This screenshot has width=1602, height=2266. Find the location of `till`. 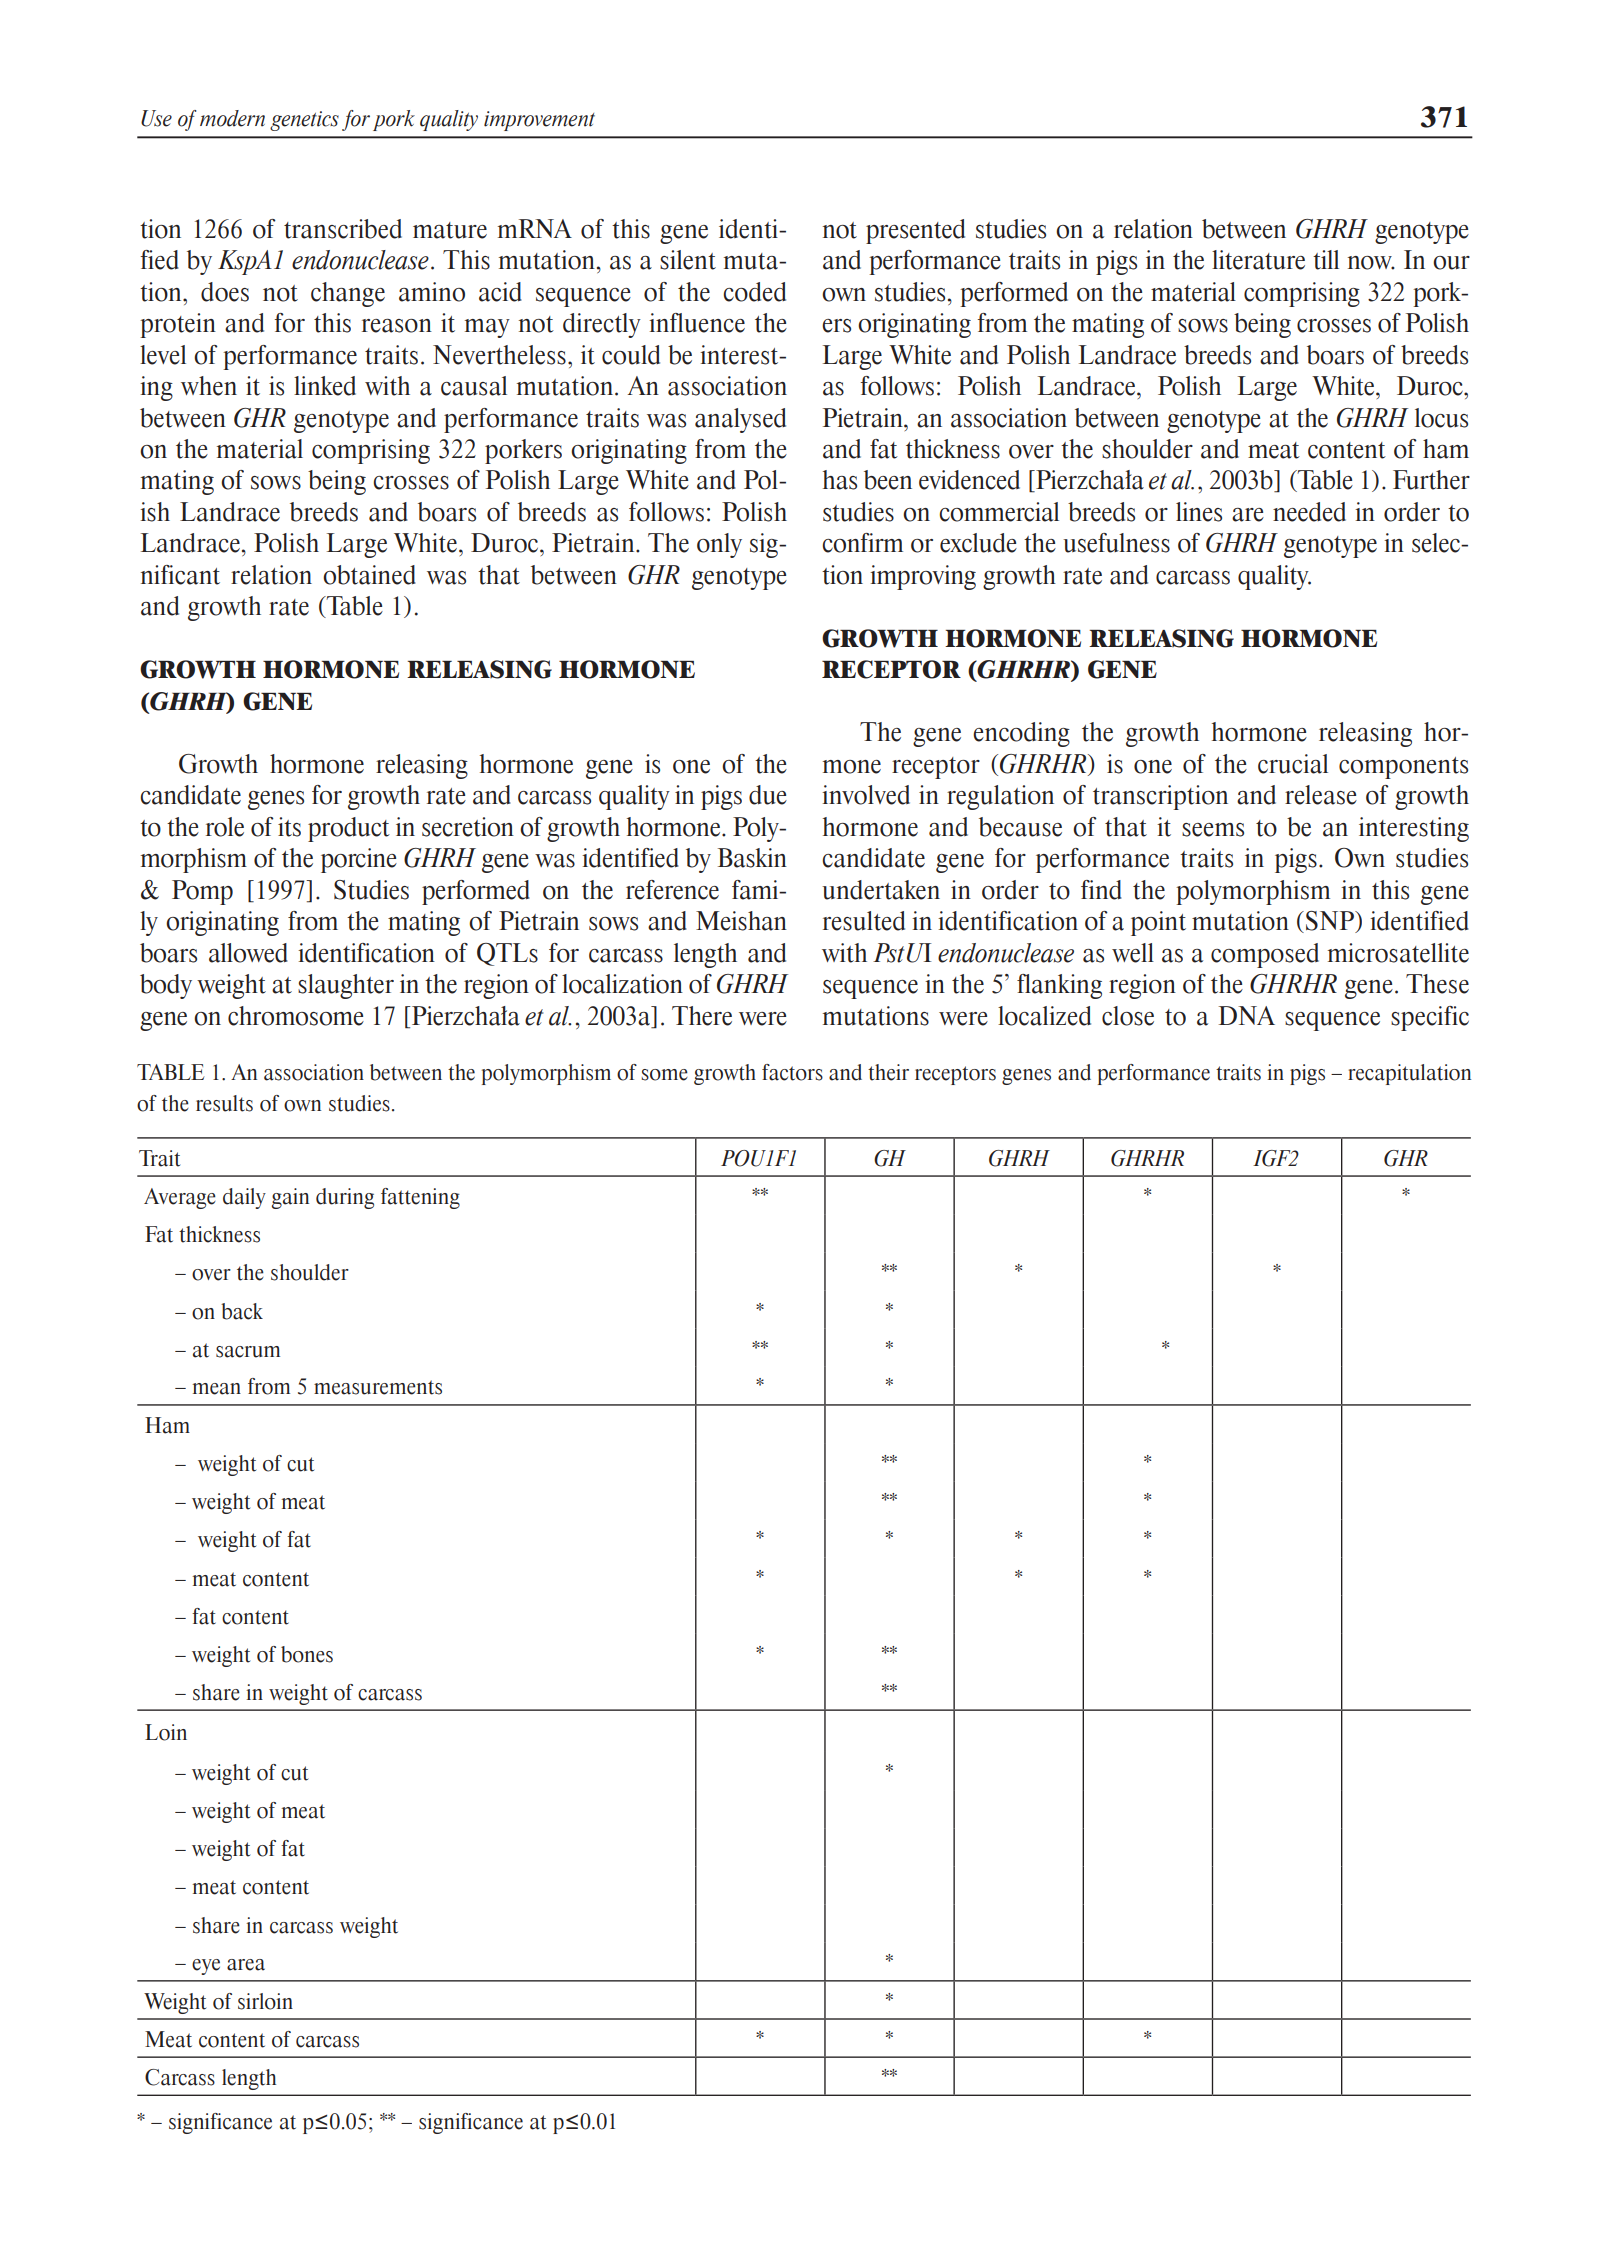

till is located at coordinates (1326, 260).
